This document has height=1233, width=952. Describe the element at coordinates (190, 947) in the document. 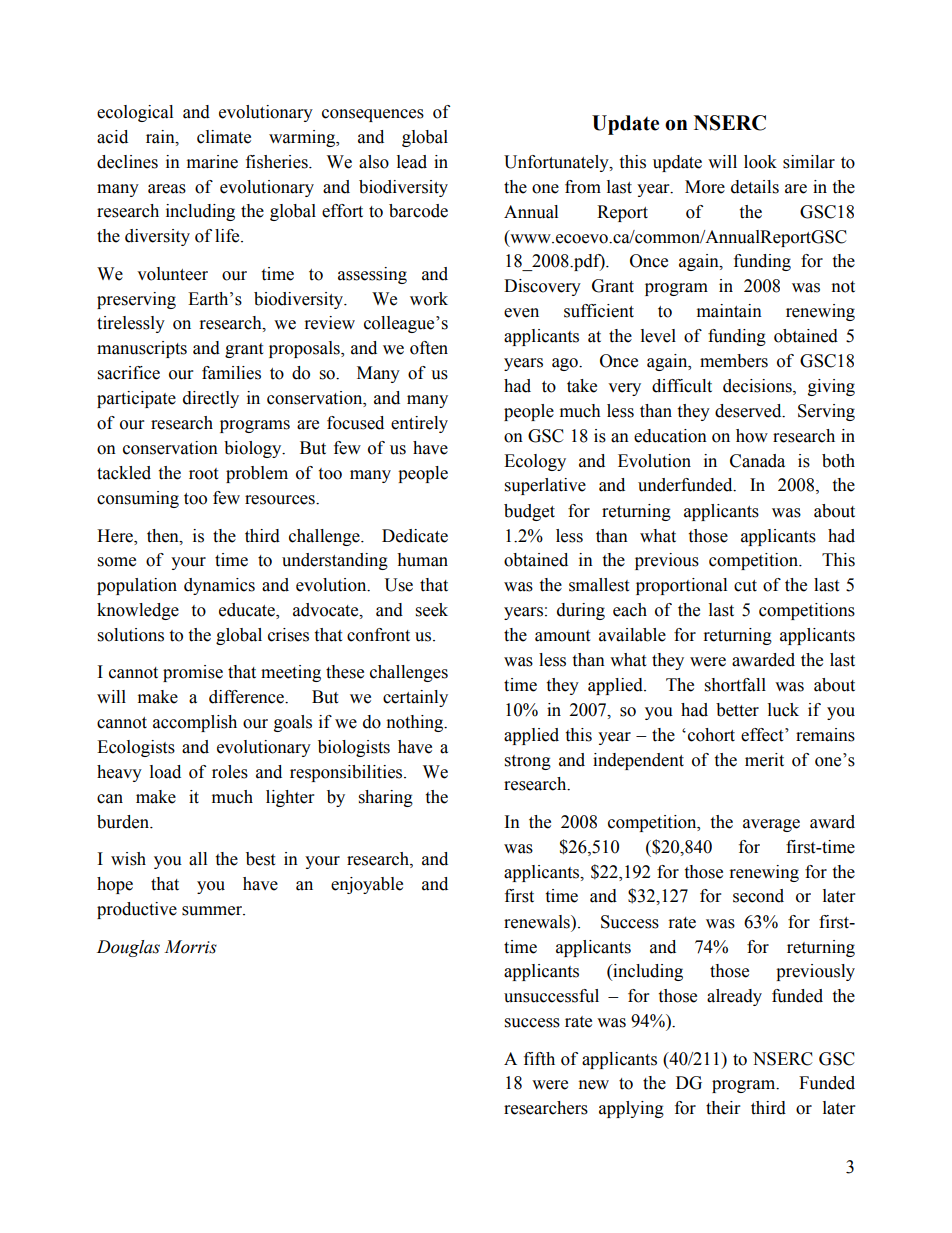

I see `Morris` at that location.
